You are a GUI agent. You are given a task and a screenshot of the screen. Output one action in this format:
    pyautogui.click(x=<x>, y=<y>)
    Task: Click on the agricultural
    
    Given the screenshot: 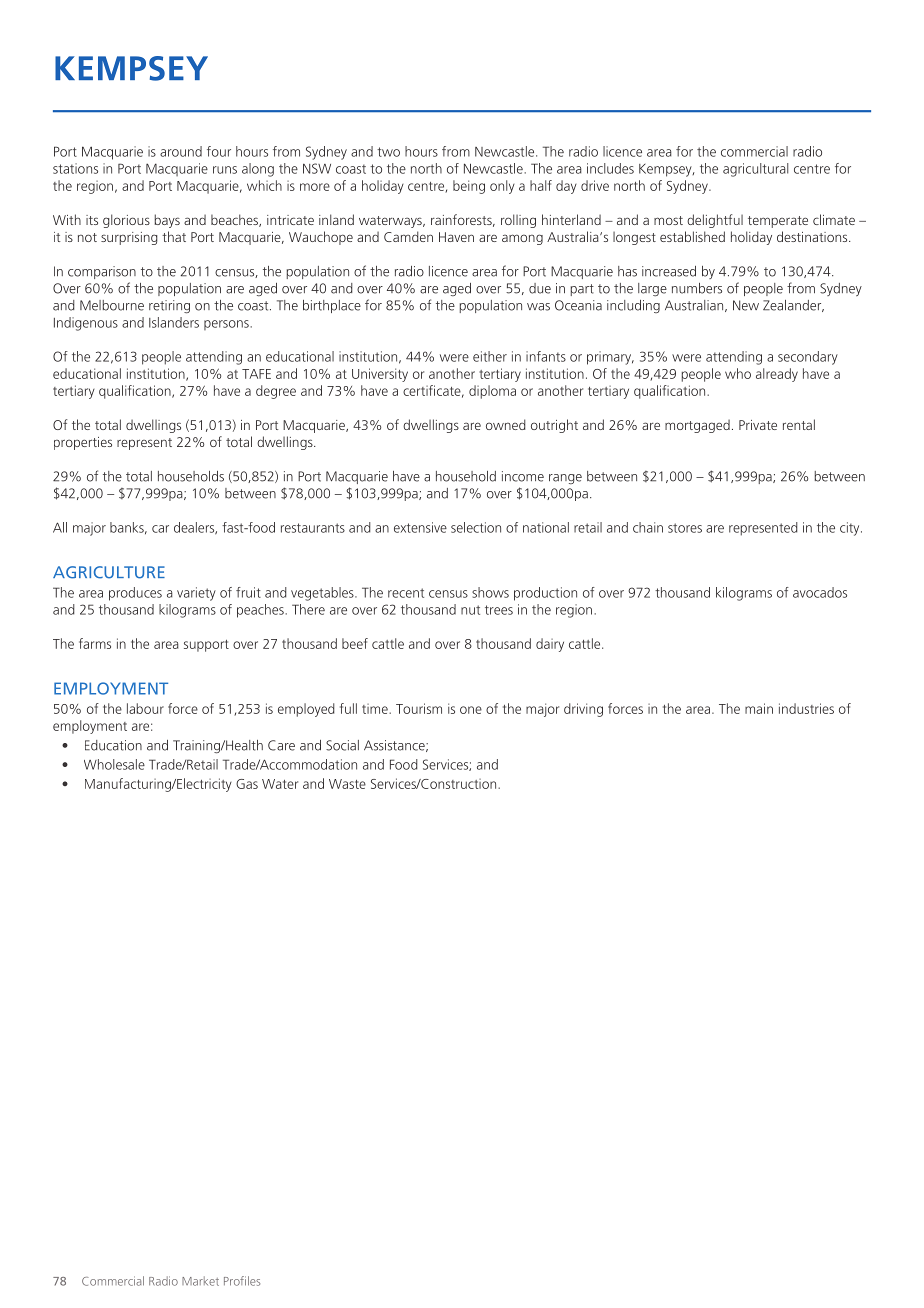 What is the action you would take?
    pyautogui.click(x=755, y=170)
